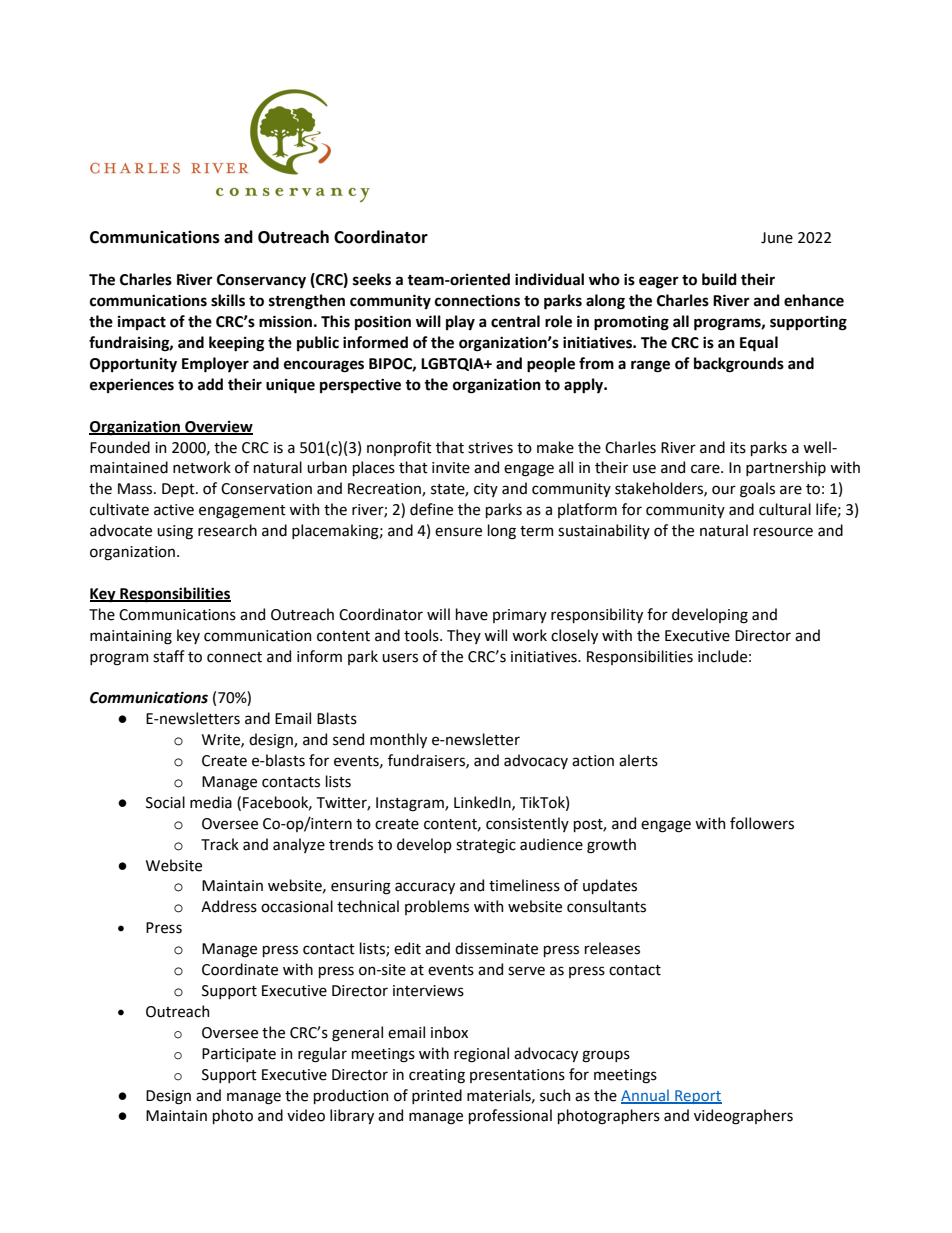 The width and height of the document is (952, 1233). What do you see at coordinates (762, 823) in the document?
I see `followers` at bounding box center [762, 823].
